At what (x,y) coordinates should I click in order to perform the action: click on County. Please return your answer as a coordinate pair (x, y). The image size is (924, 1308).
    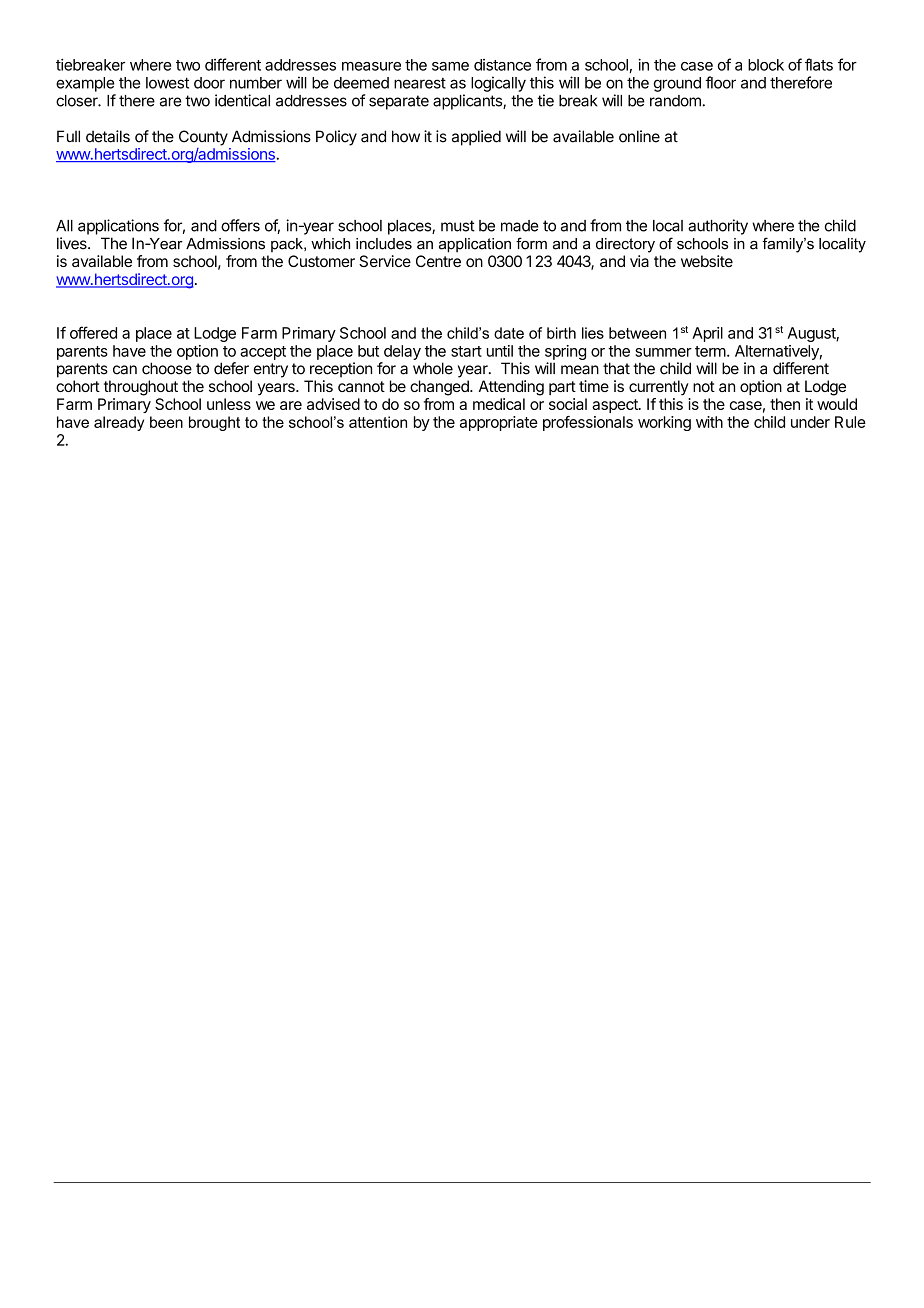
    Looking at the image, I should click on (203, 138).
